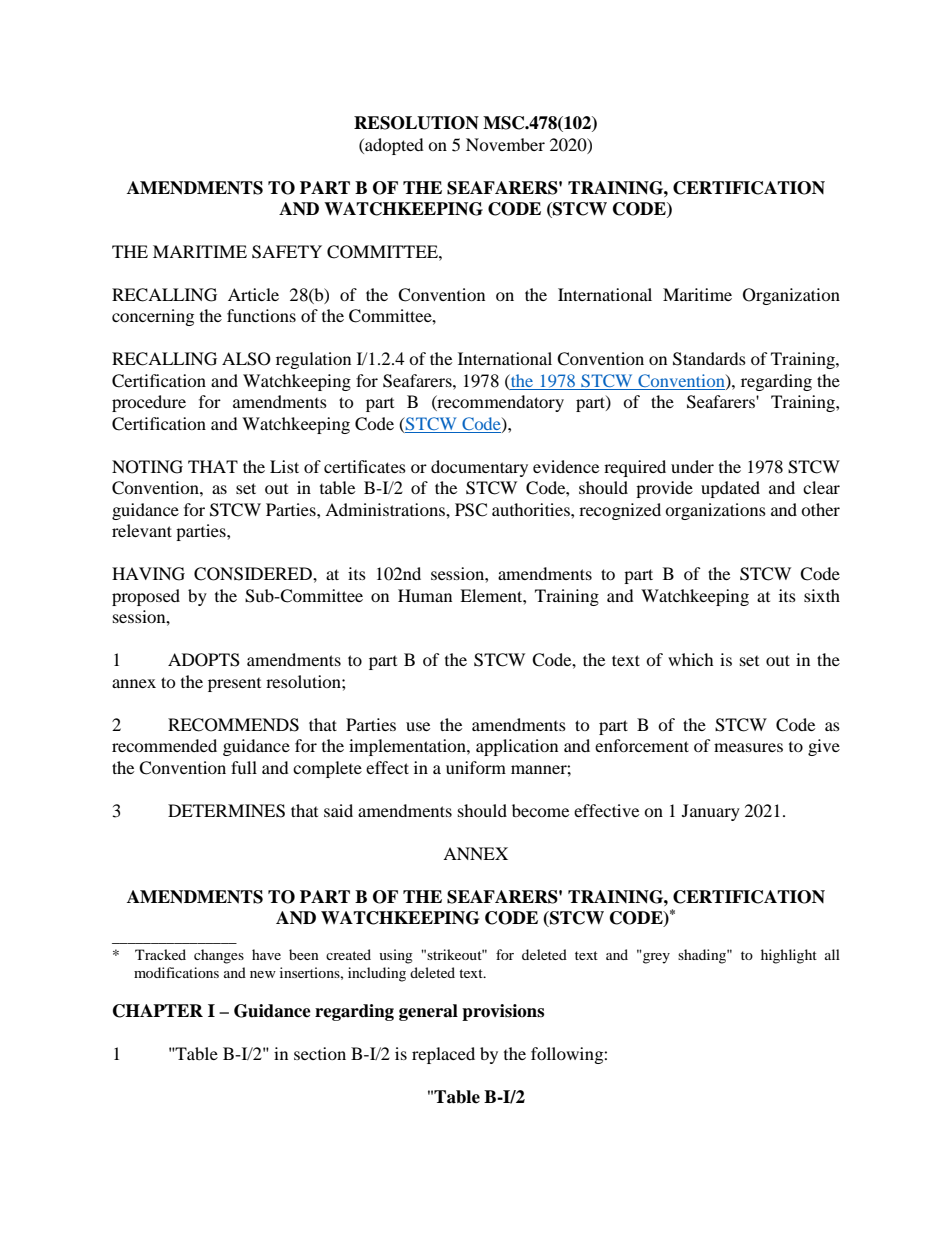 The width and height of the document is (952, 1233). What do you see at coordinates (748, 747) in the document?
I see `measures` at bounding box center [748, 747].
